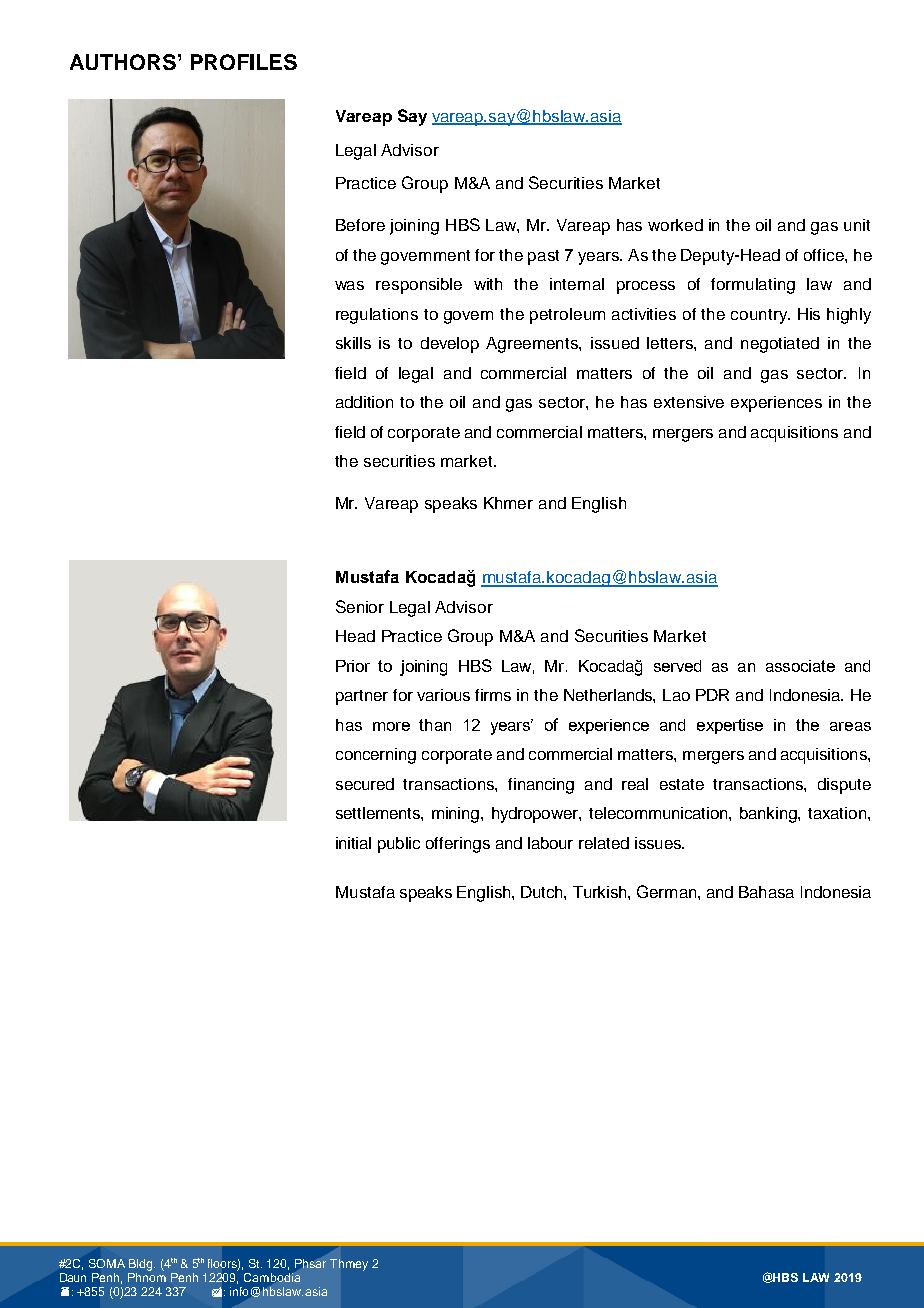 This image has width=924, height=1308. Describe the element at coordinates (857, 225) in the image. I see `unit` at that location.
